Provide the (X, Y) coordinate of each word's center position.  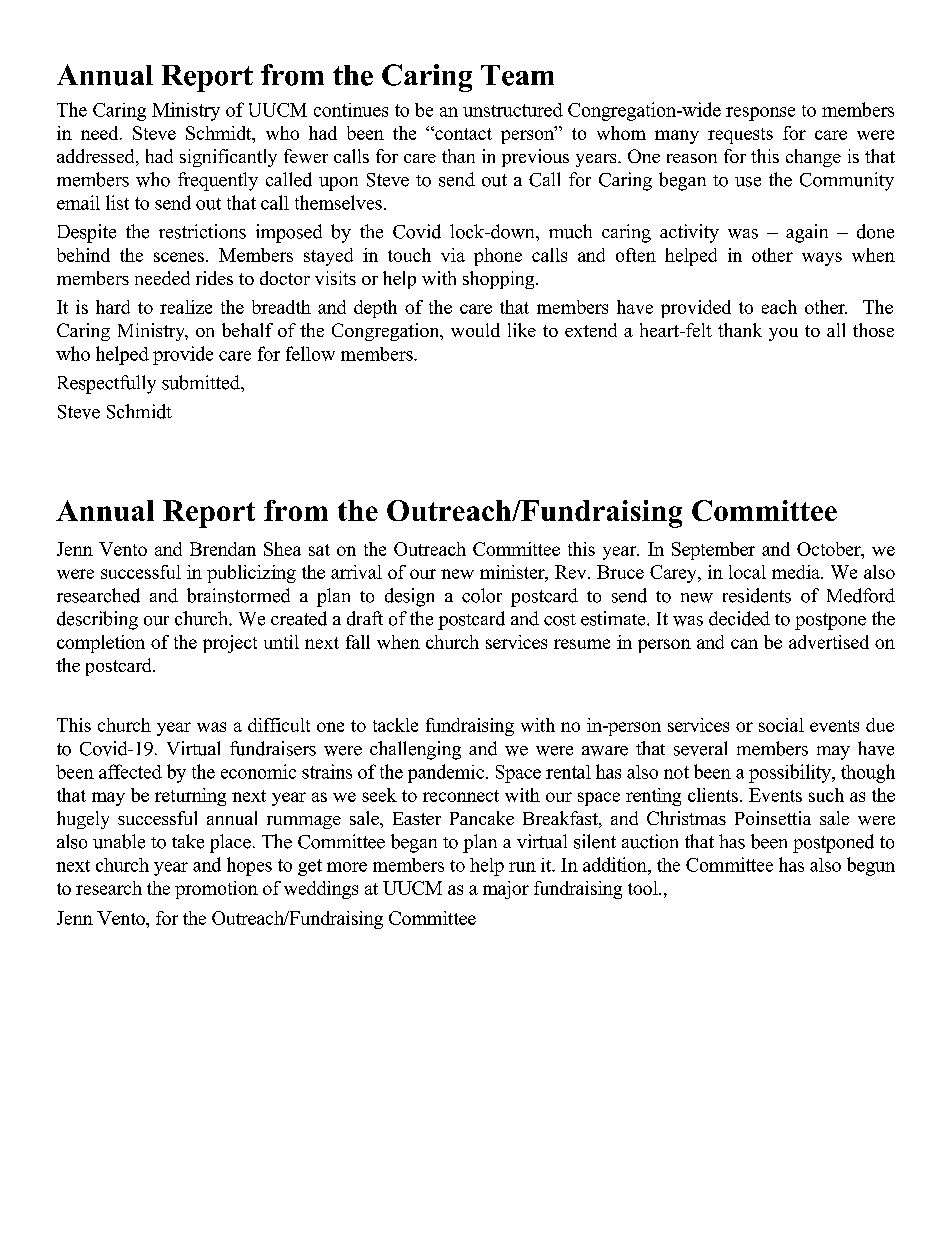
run (522, 867)
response (760, 114)
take (188, 841)
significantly (228, 158)
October (830, 549)
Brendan (223, 549)
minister (513, 573)
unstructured (513, 110)
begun (871, 866)
